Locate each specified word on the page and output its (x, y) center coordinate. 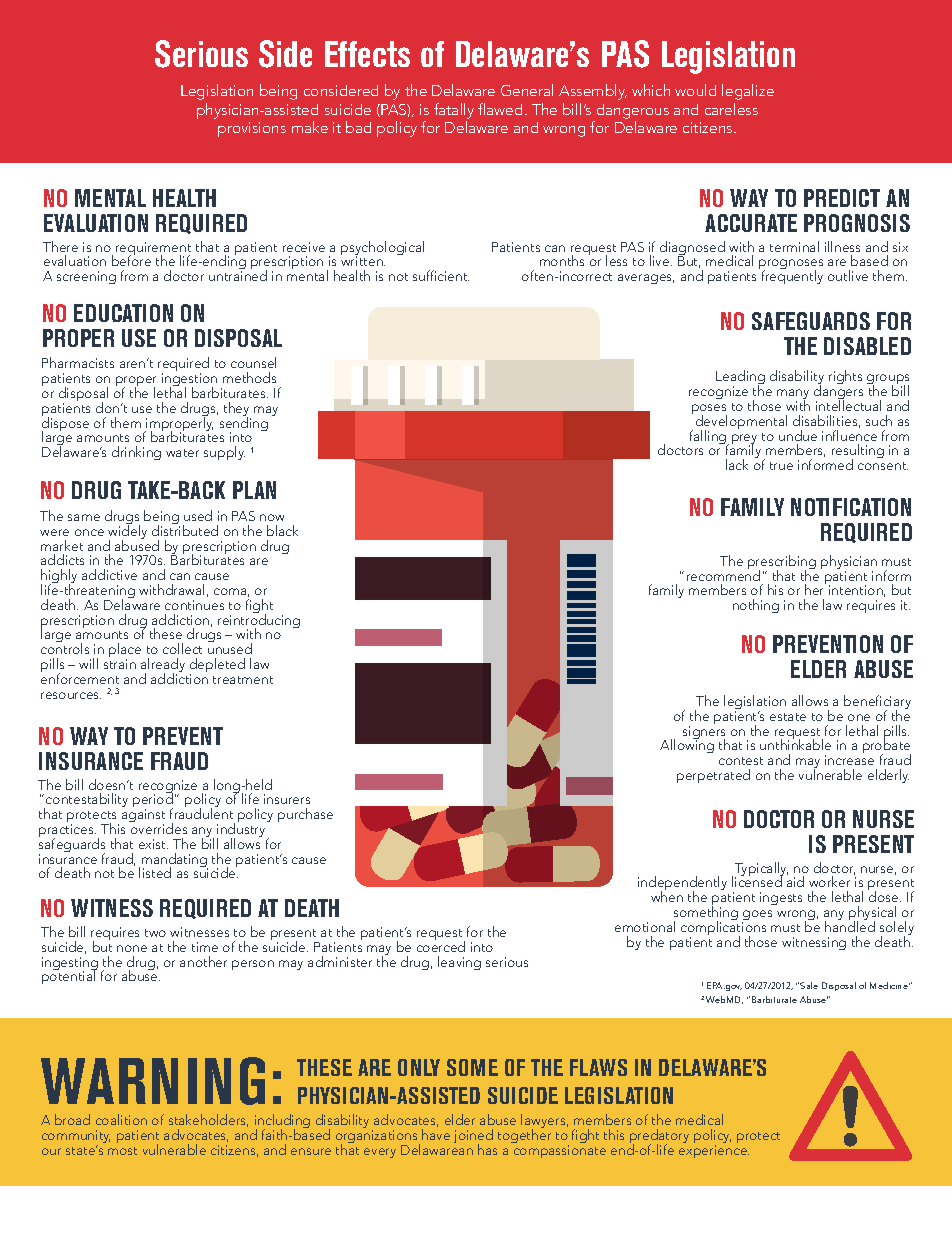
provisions (252, 129)
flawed (500, 109)
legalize (748, 92)
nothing (756, 606)
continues (194, 605)
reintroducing (259, 621)
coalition (121, 1119)
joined (473, 1137)
